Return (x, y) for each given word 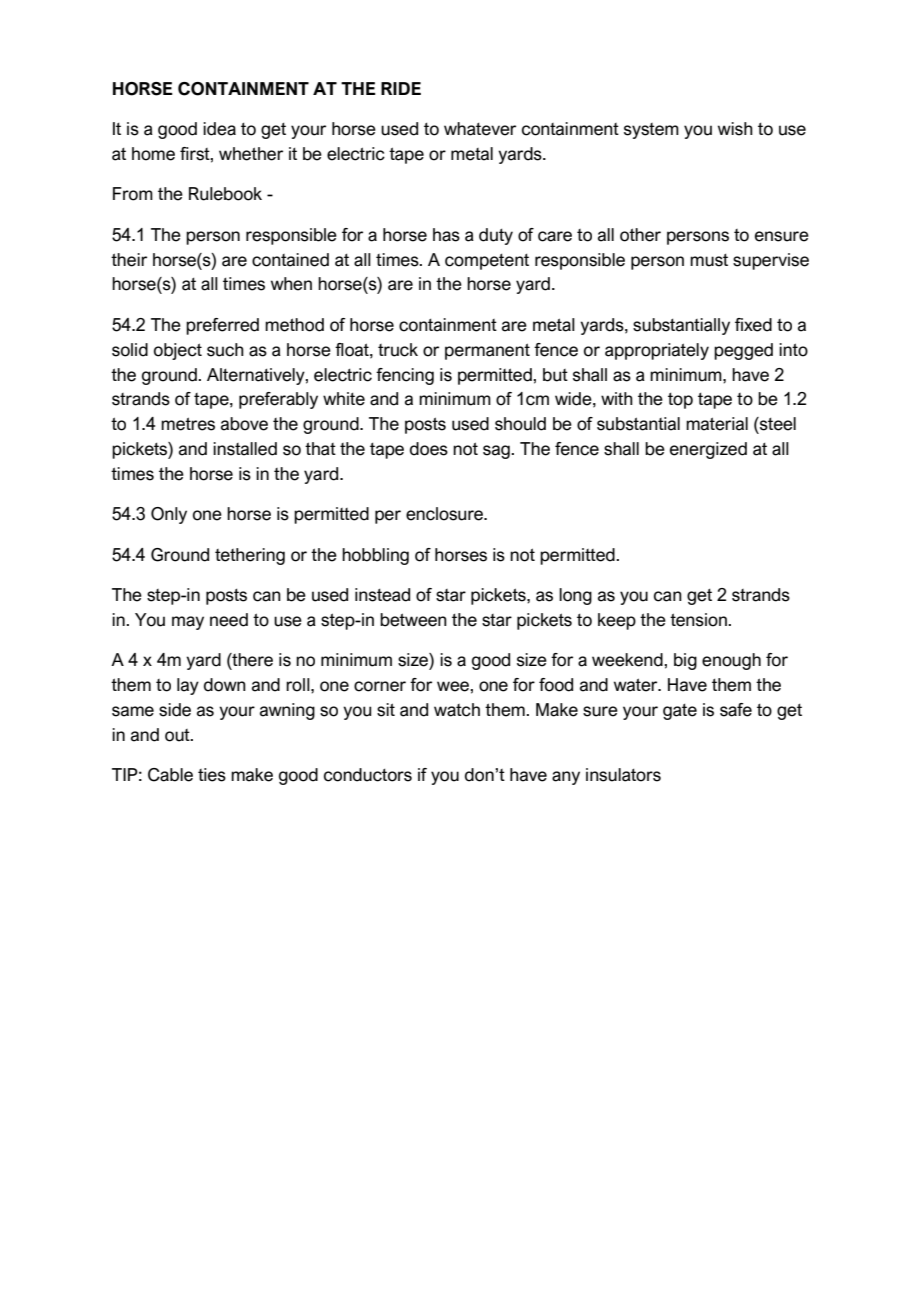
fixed (753, 325)
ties (212, 775)
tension (699, 620)
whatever (480, 129)
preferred (222, 326)
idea (219, 129)
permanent (487, 351)
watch (457, 710)
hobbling (375, 556)
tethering (250, 556)
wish (735, 129)
